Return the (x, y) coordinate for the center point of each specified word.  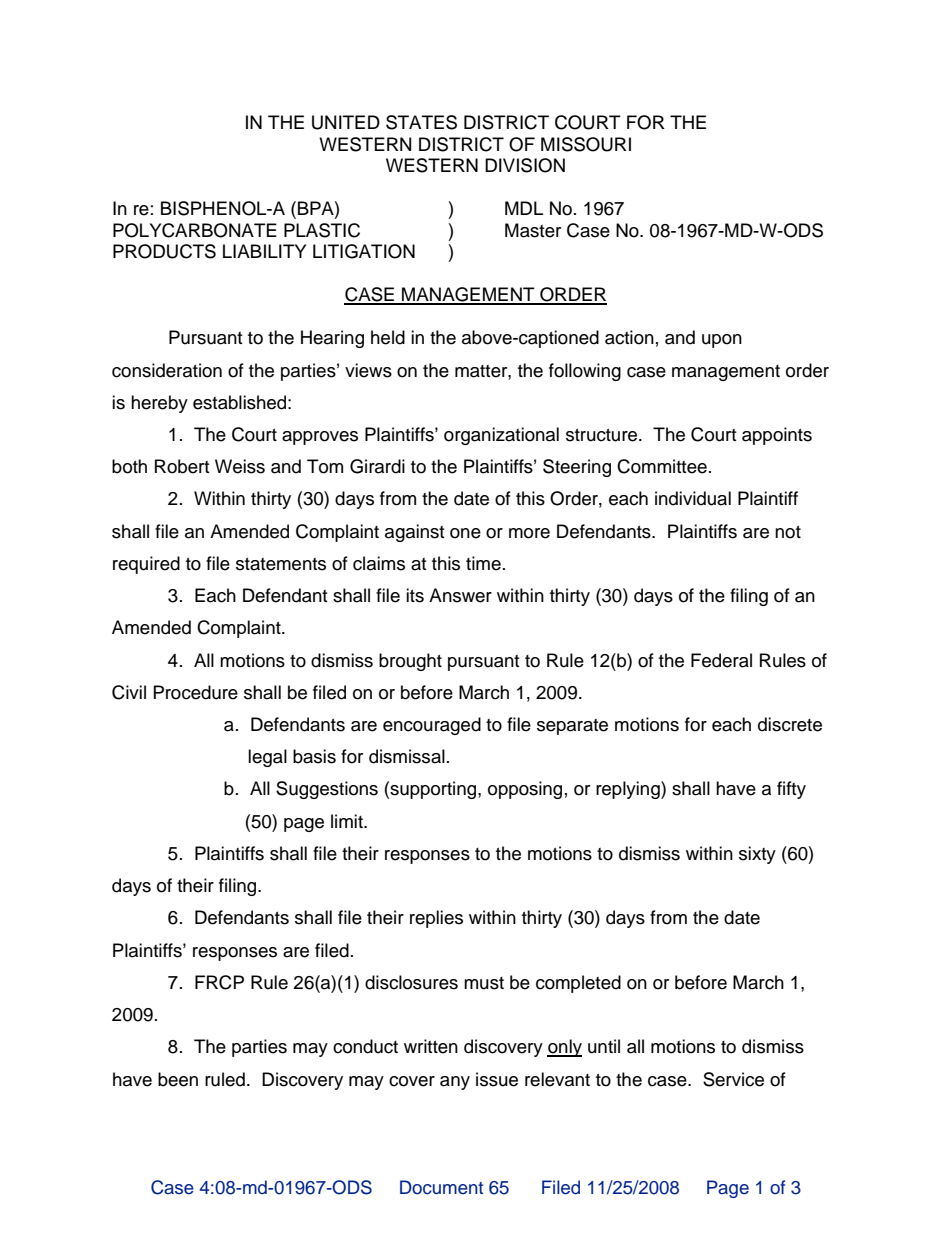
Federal (721, 660)
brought (410, 662)
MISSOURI (586, 144)
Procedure (196, 692)
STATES (421, 122)
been (178, 1079)
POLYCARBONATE (195, 230)
